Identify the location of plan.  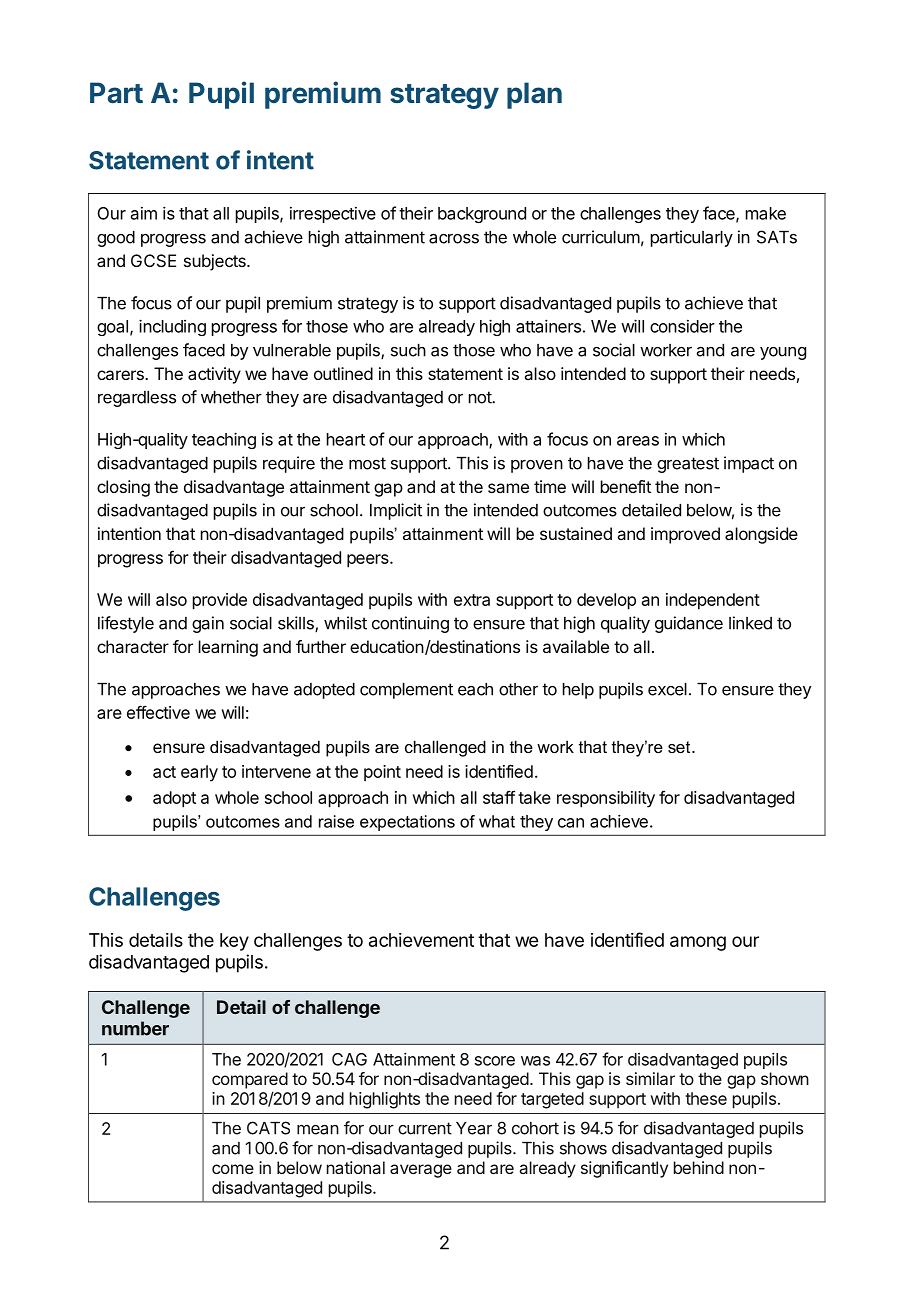
(534, 95).
